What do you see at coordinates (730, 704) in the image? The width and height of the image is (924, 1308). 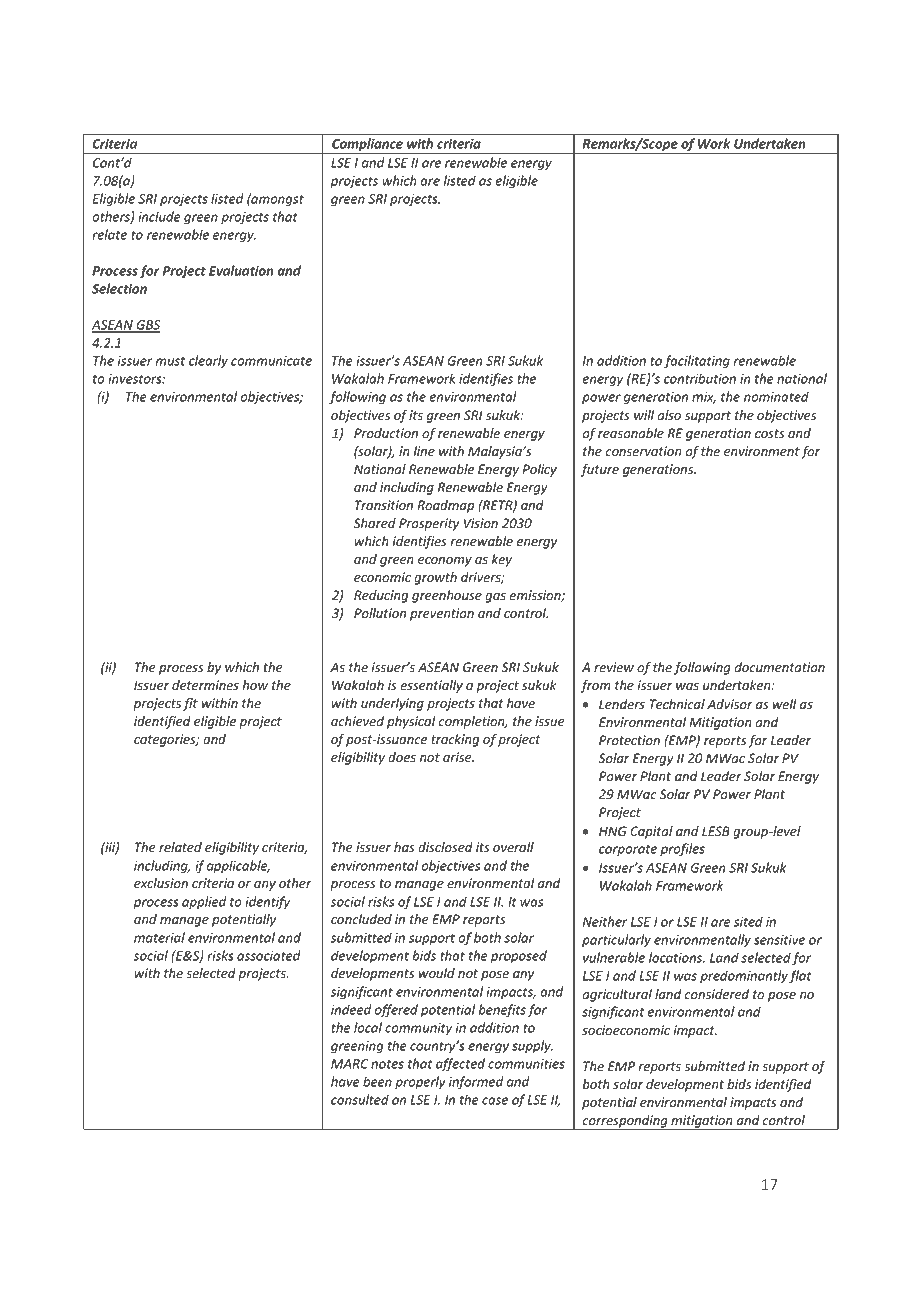 I see `Advisor` at bounding box center [730, 704].
